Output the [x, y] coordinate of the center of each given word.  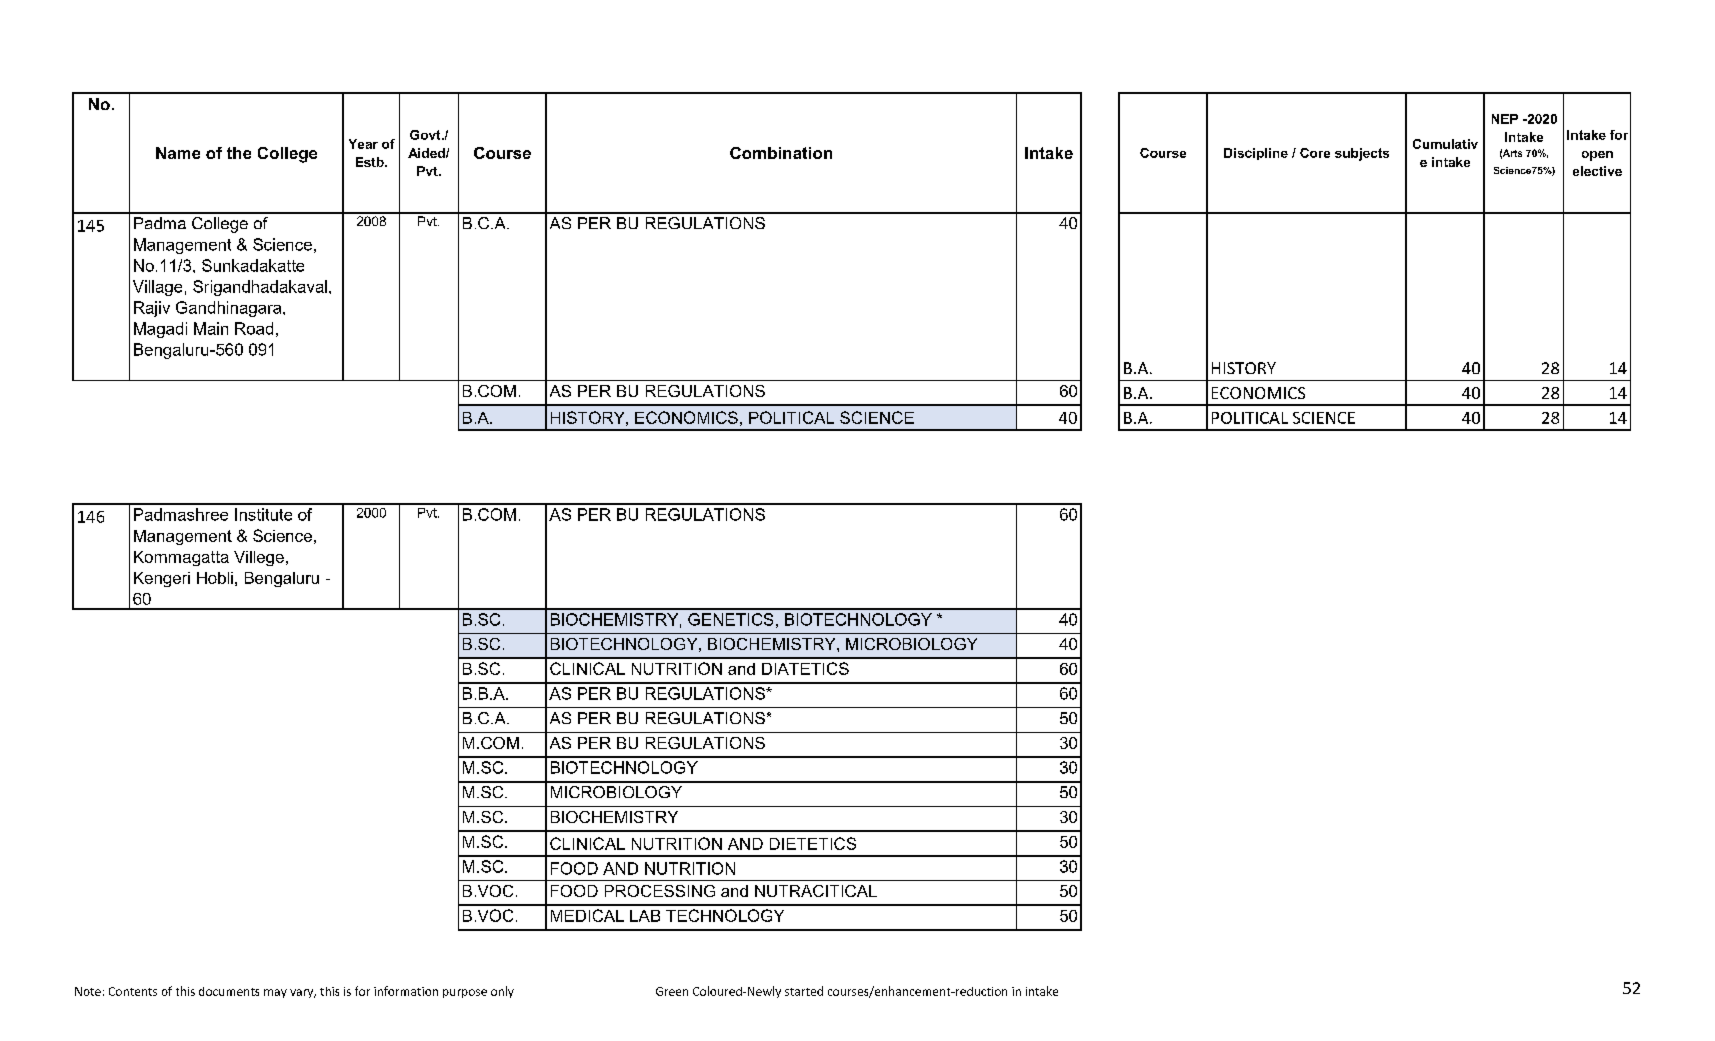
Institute [263, 514]
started [804, 991]
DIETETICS [813, 843]
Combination [781, 153]
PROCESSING [660, 891]
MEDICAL [587, 915]
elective [1597, 171]
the [239, 153]
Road [254, 328]
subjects [1362, 154]
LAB [645, 916]
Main [211, 328]
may [275, 993]
